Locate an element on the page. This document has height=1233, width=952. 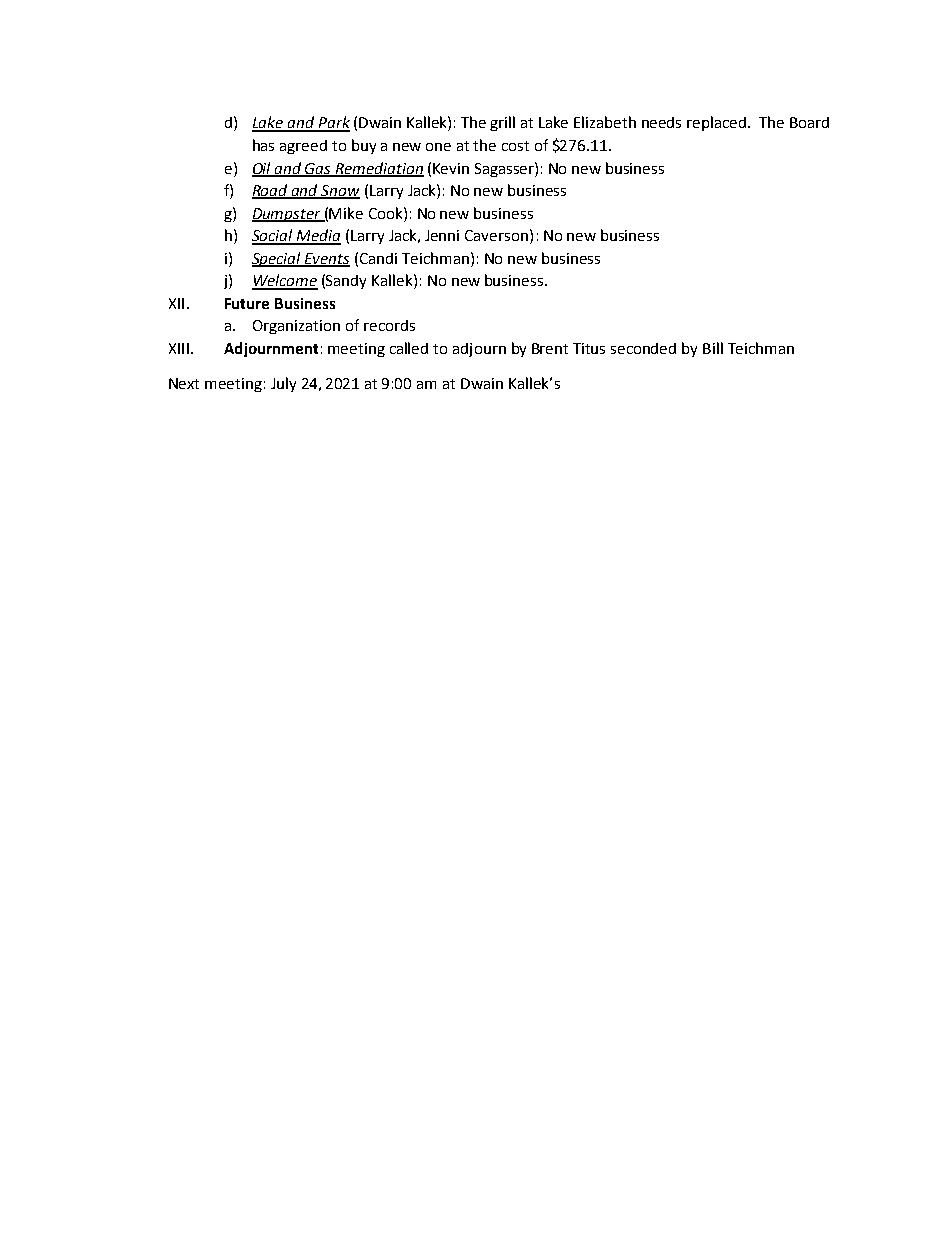
replaced is located at coordinates (716, 123).
